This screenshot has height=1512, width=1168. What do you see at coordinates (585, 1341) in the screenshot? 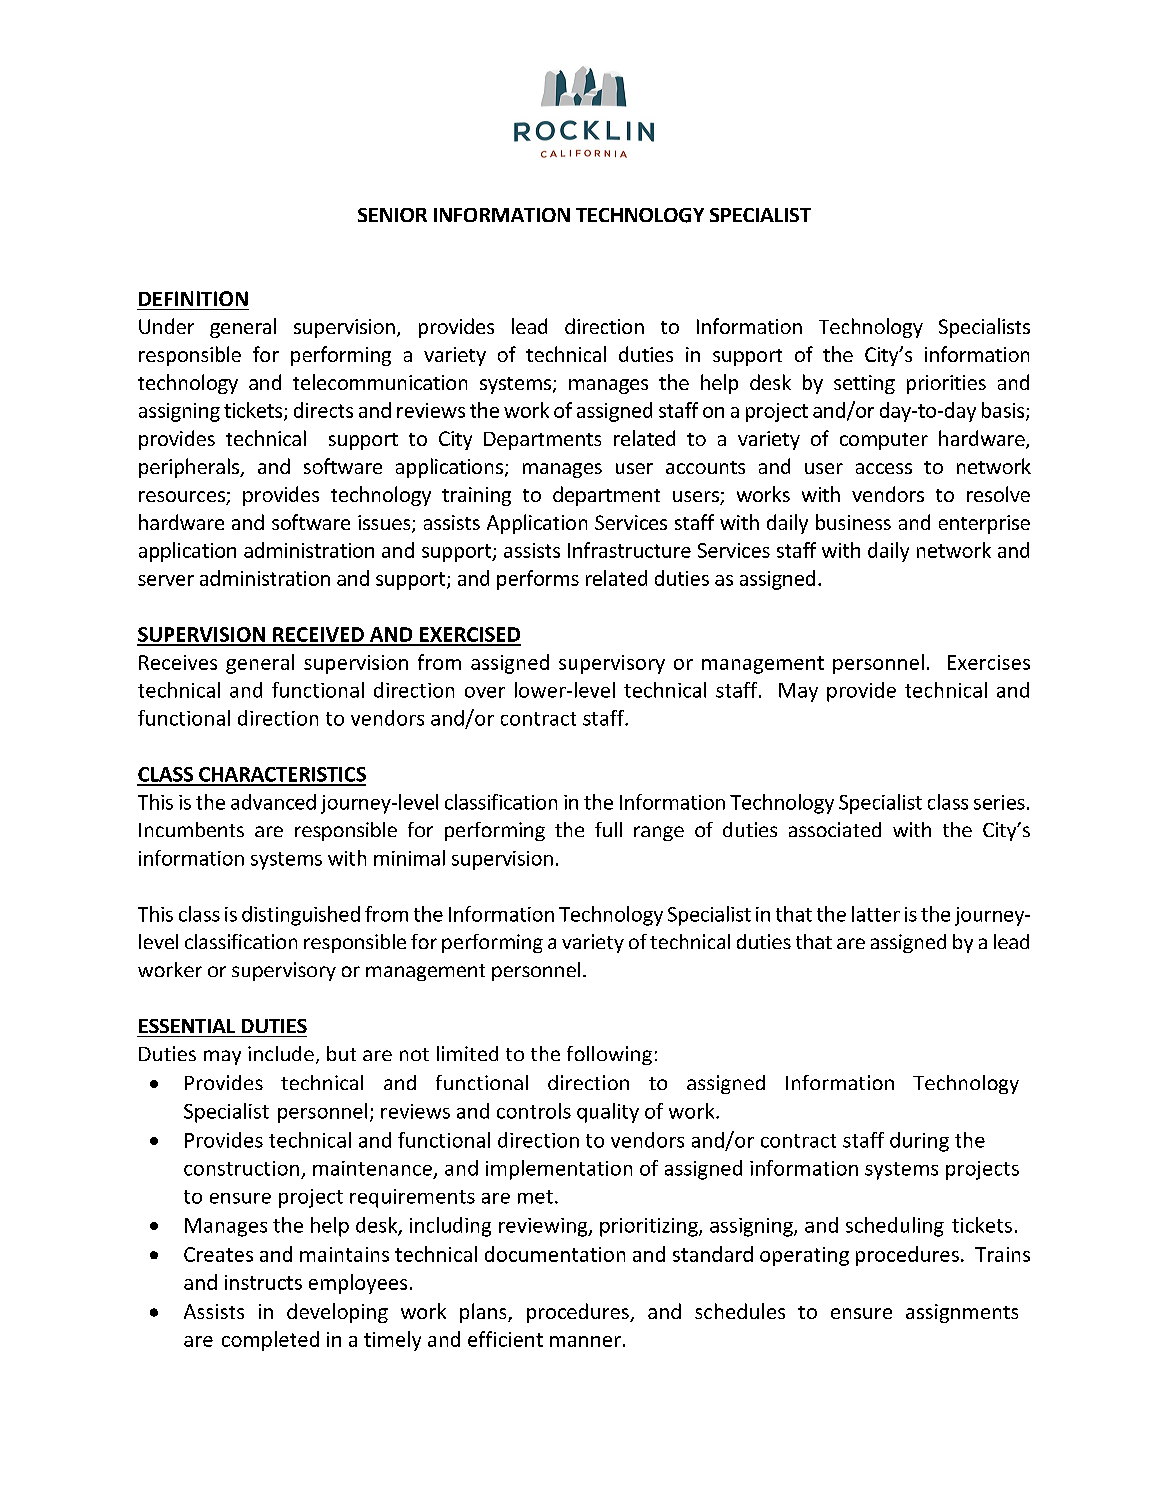
I see `manner` at bounding box center [585, 1341].
